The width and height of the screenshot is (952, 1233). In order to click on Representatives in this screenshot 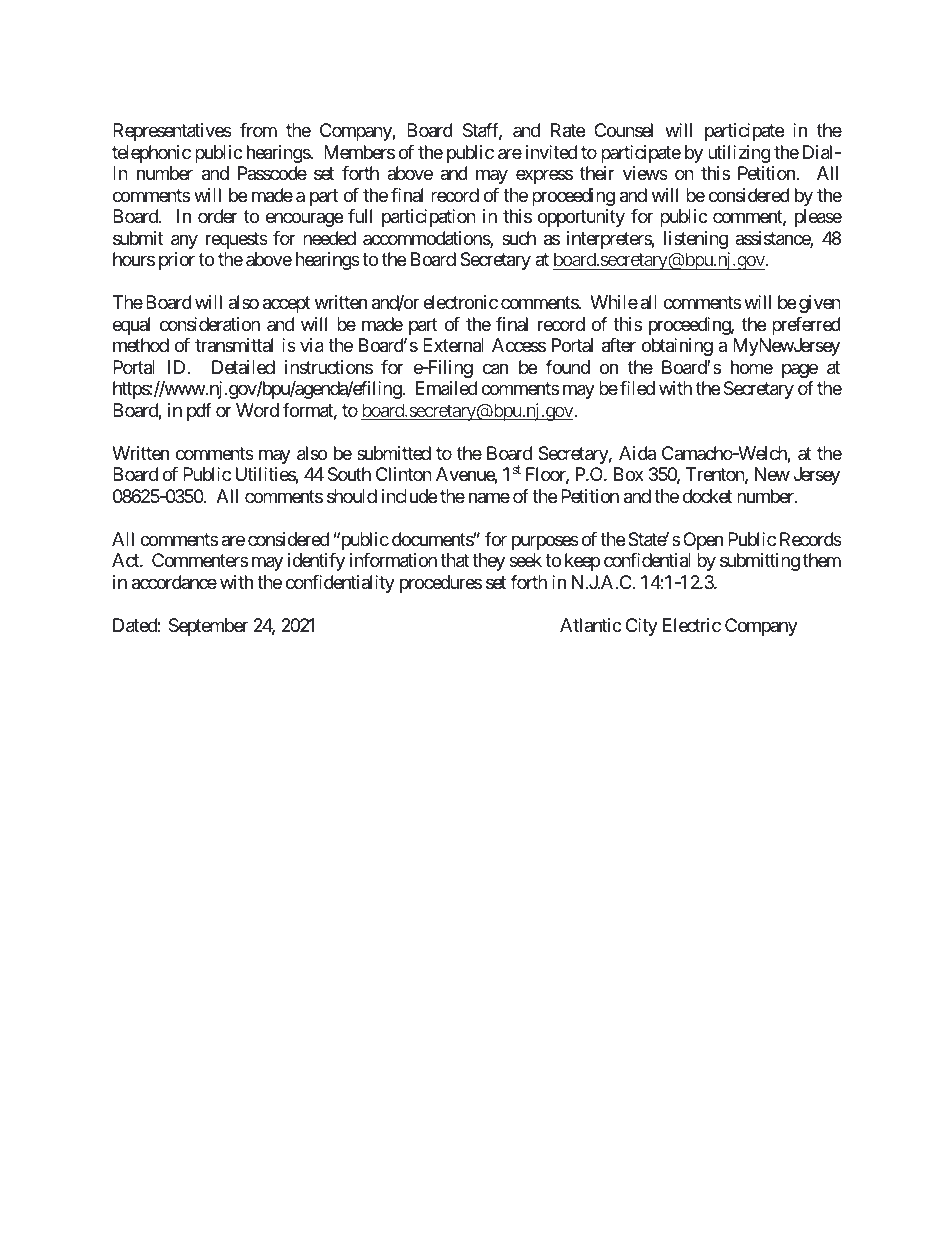, I will do `click(172, 132)`.
